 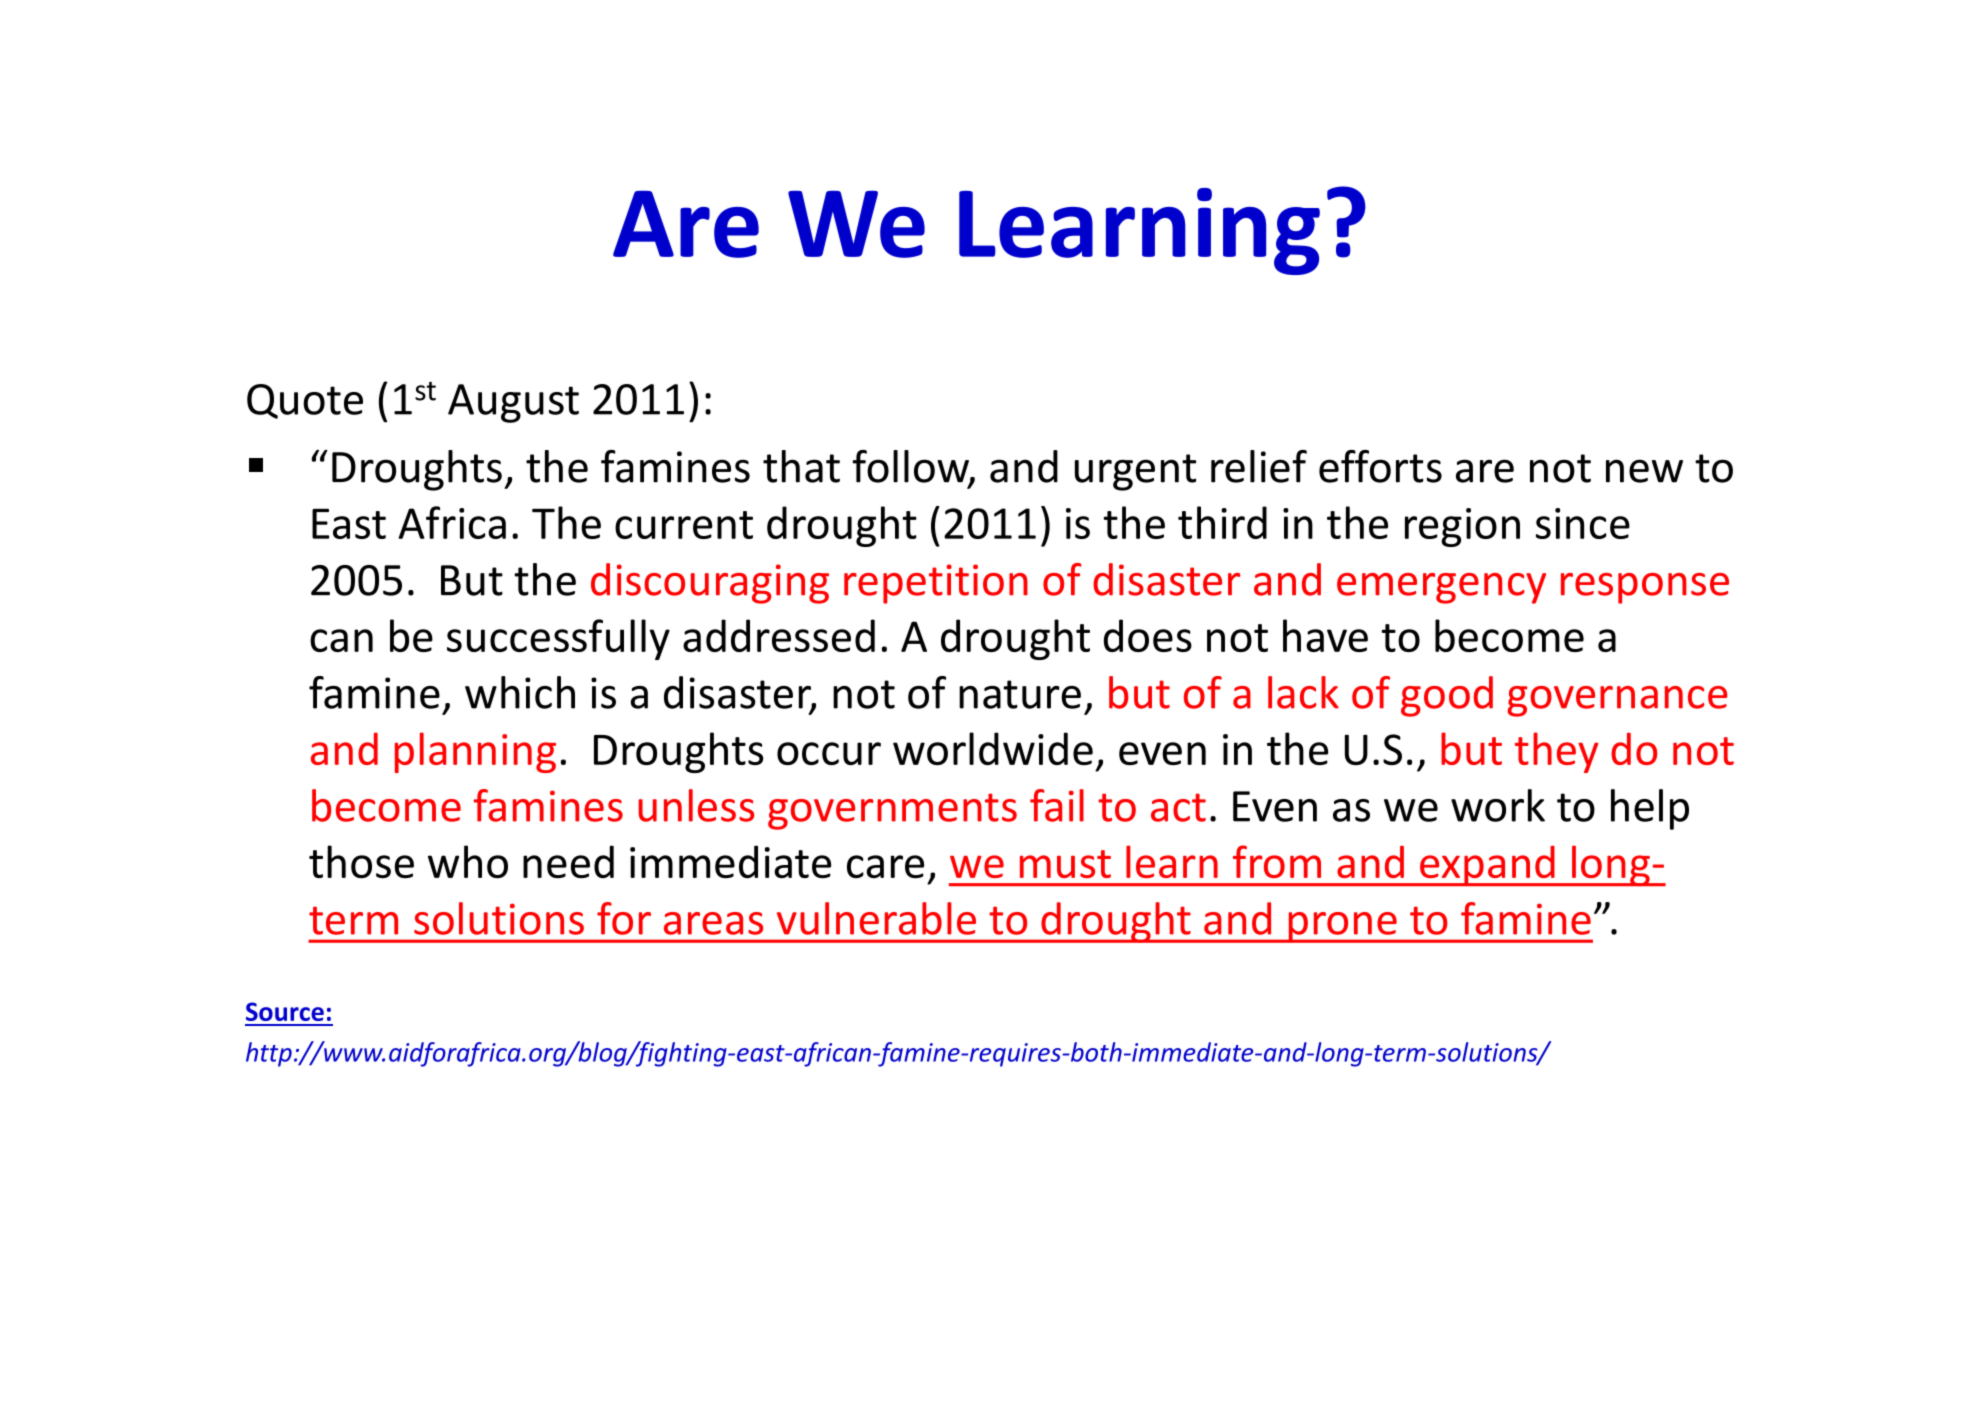 What do you see at coordinates (468, 862) in the screenshot?
I see `who` at bounding box center [468, 862].
